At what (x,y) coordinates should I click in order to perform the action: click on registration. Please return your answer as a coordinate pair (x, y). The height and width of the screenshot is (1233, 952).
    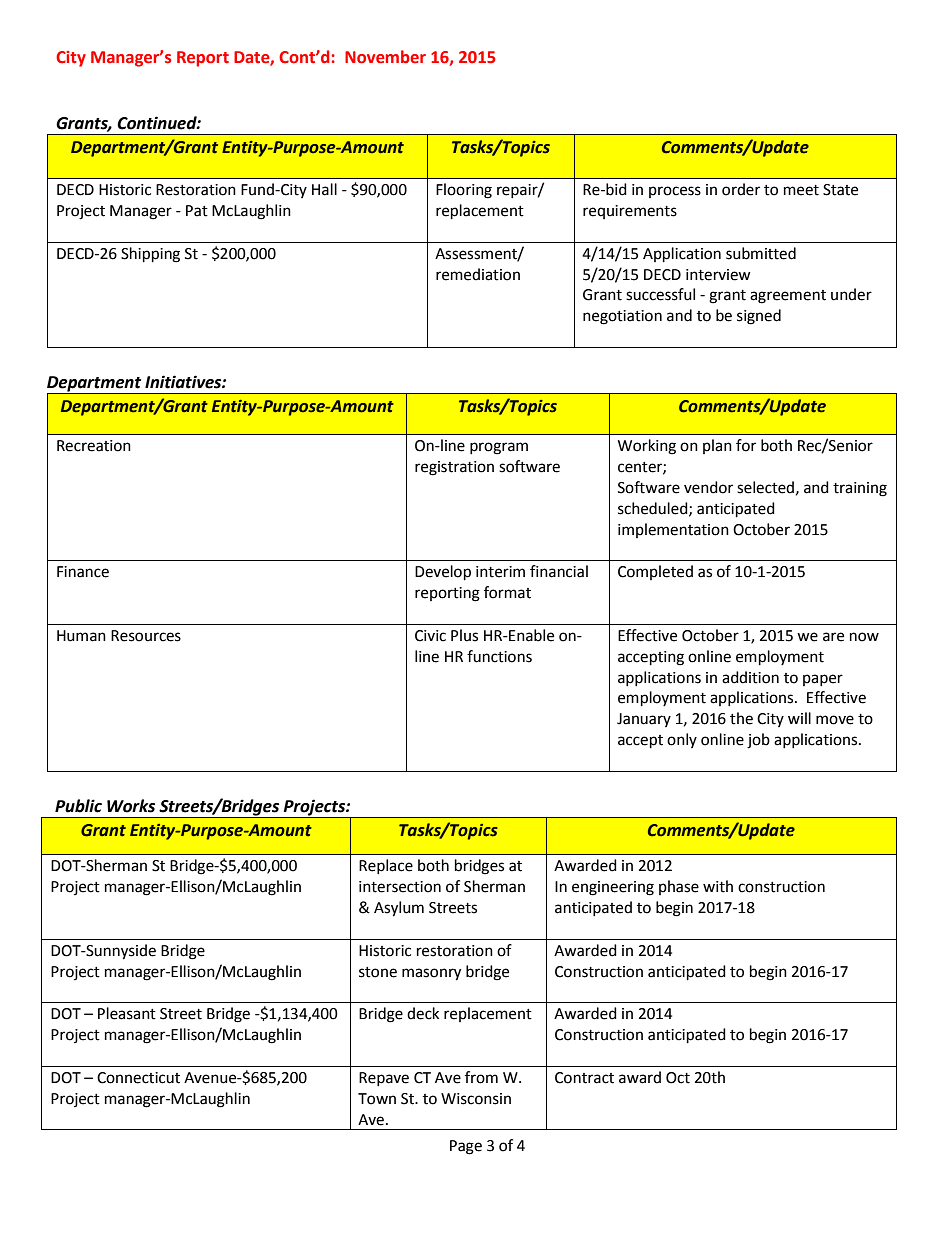
    Looking at the image, I should click on (454, 468).
